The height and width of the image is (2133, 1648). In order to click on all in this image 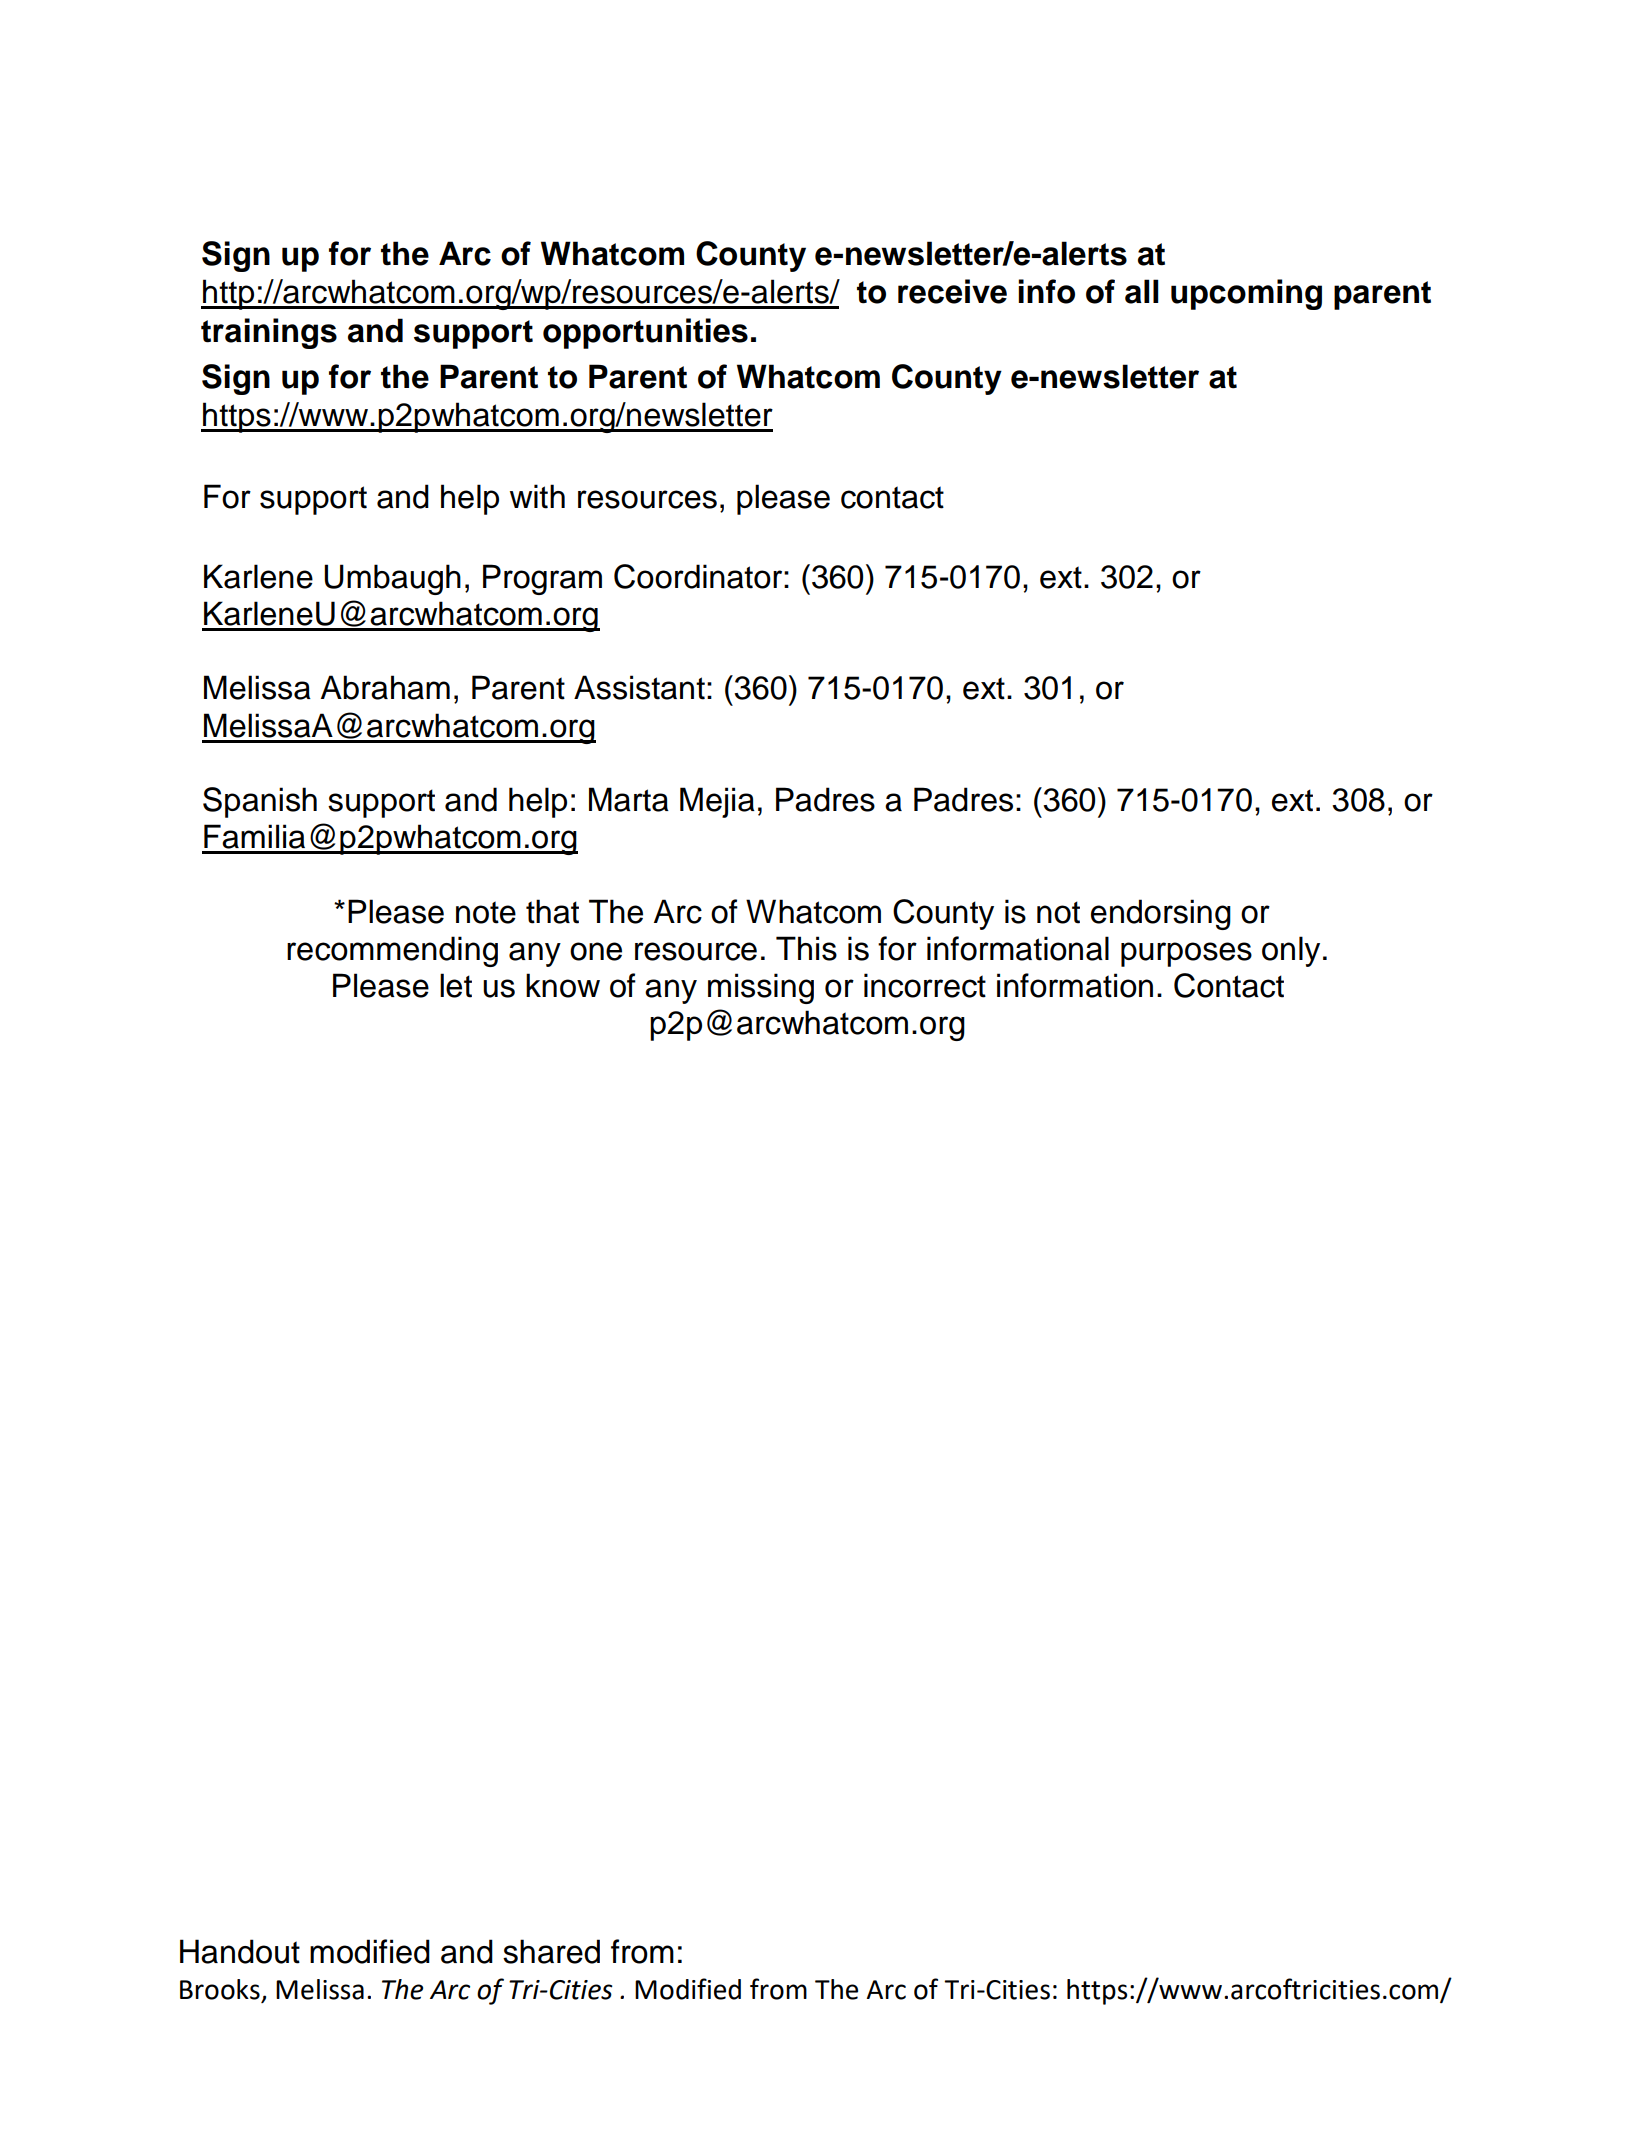, I will do `click(1142, 291)`.
